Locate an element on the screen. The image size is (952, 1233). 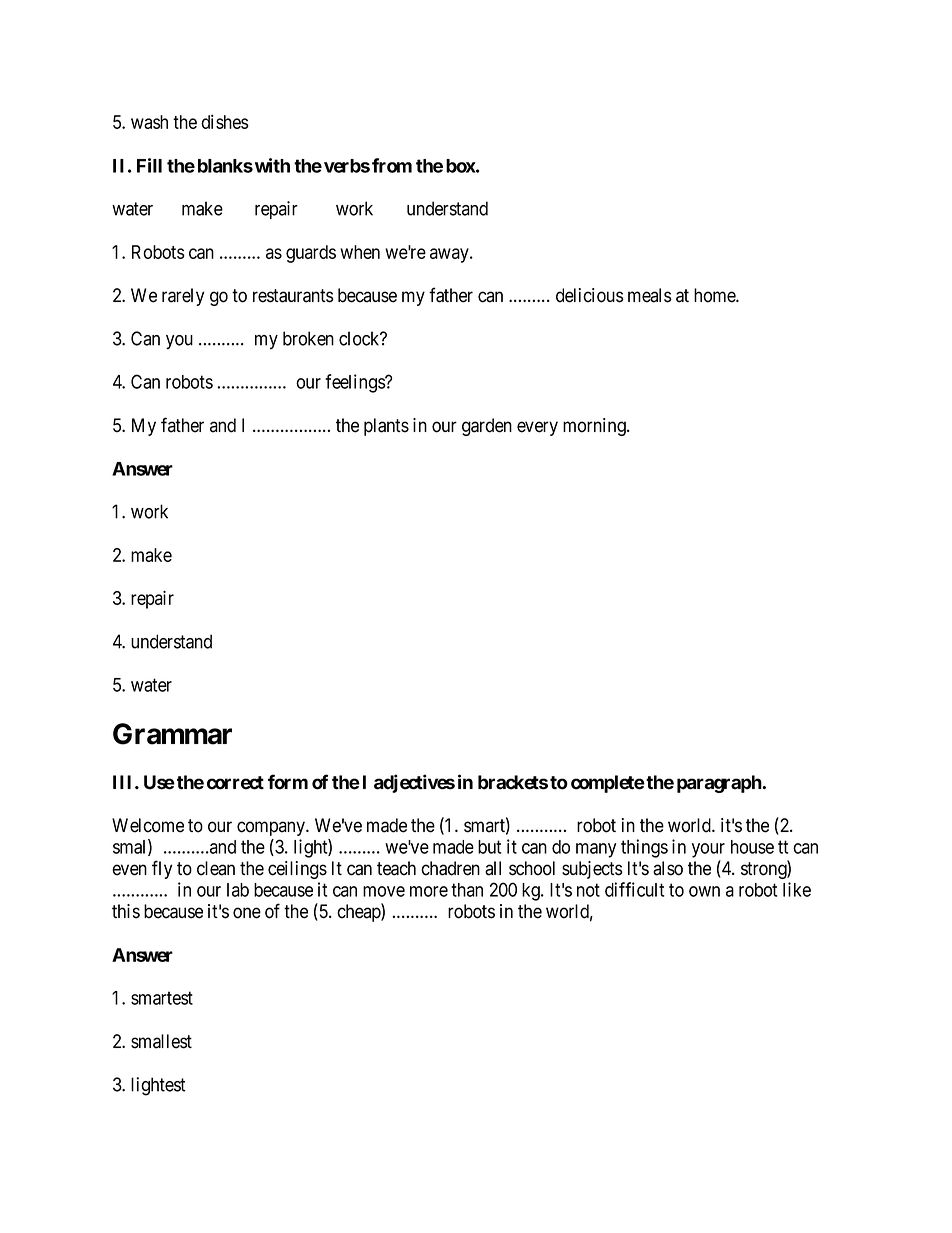
lab is located at coordinates (238, 890).
